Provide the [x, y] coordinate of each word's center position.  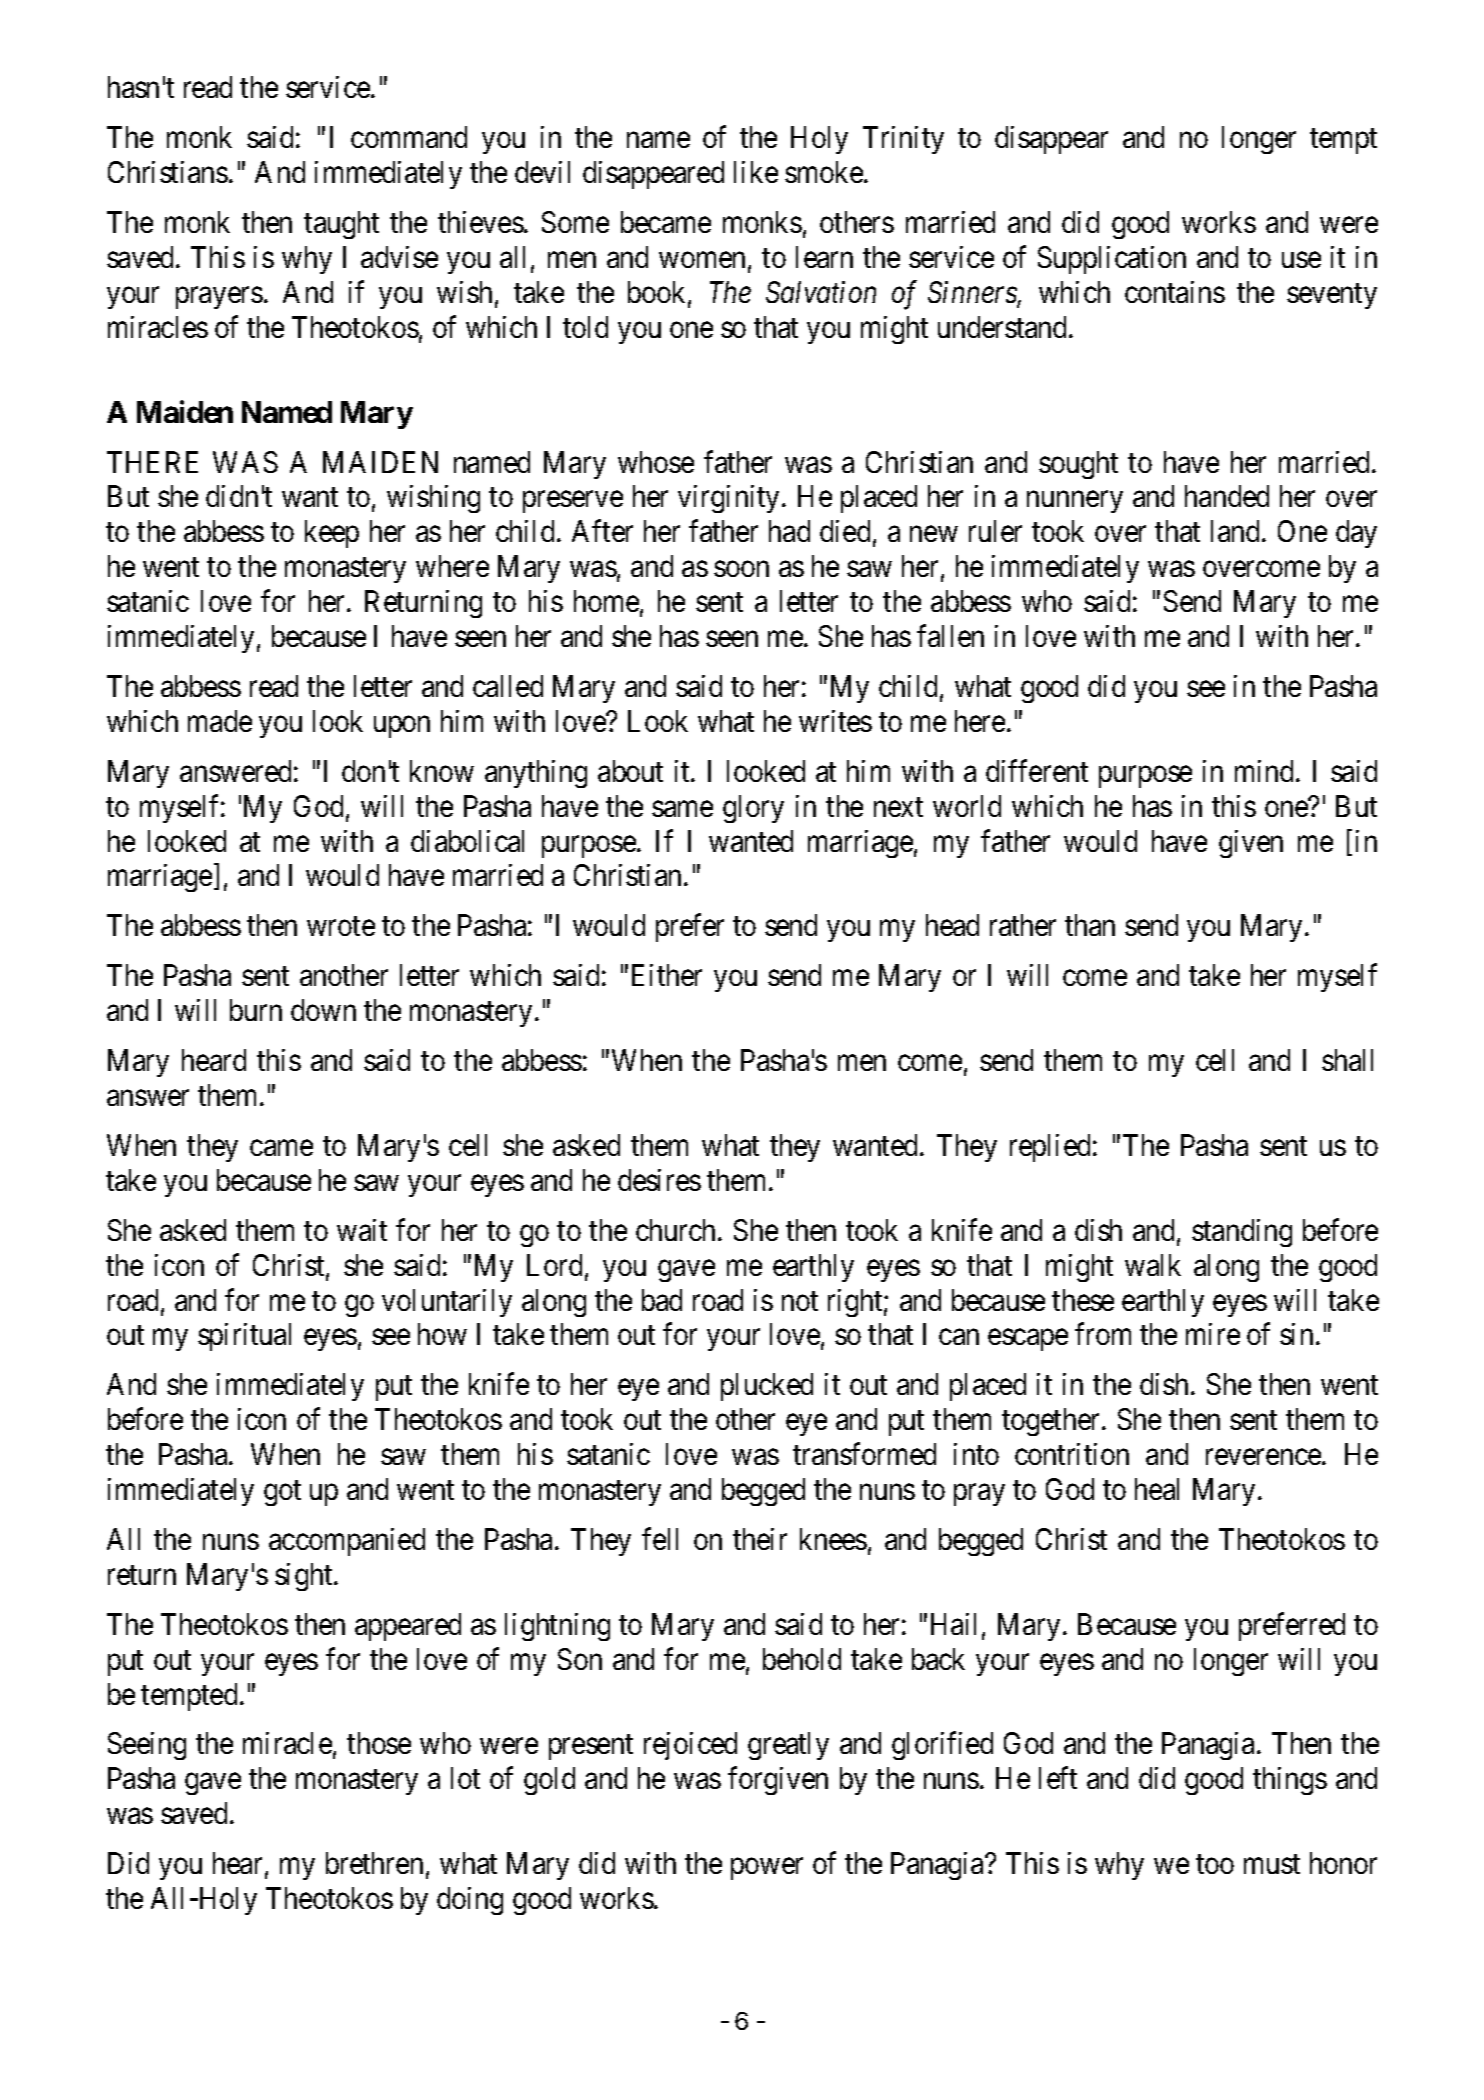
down [323, 1010]
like [756, 172]
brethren [374, 1863]
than [1090, 925]
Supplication [1112, 260]
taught [341, 225]
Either [667, 975]
